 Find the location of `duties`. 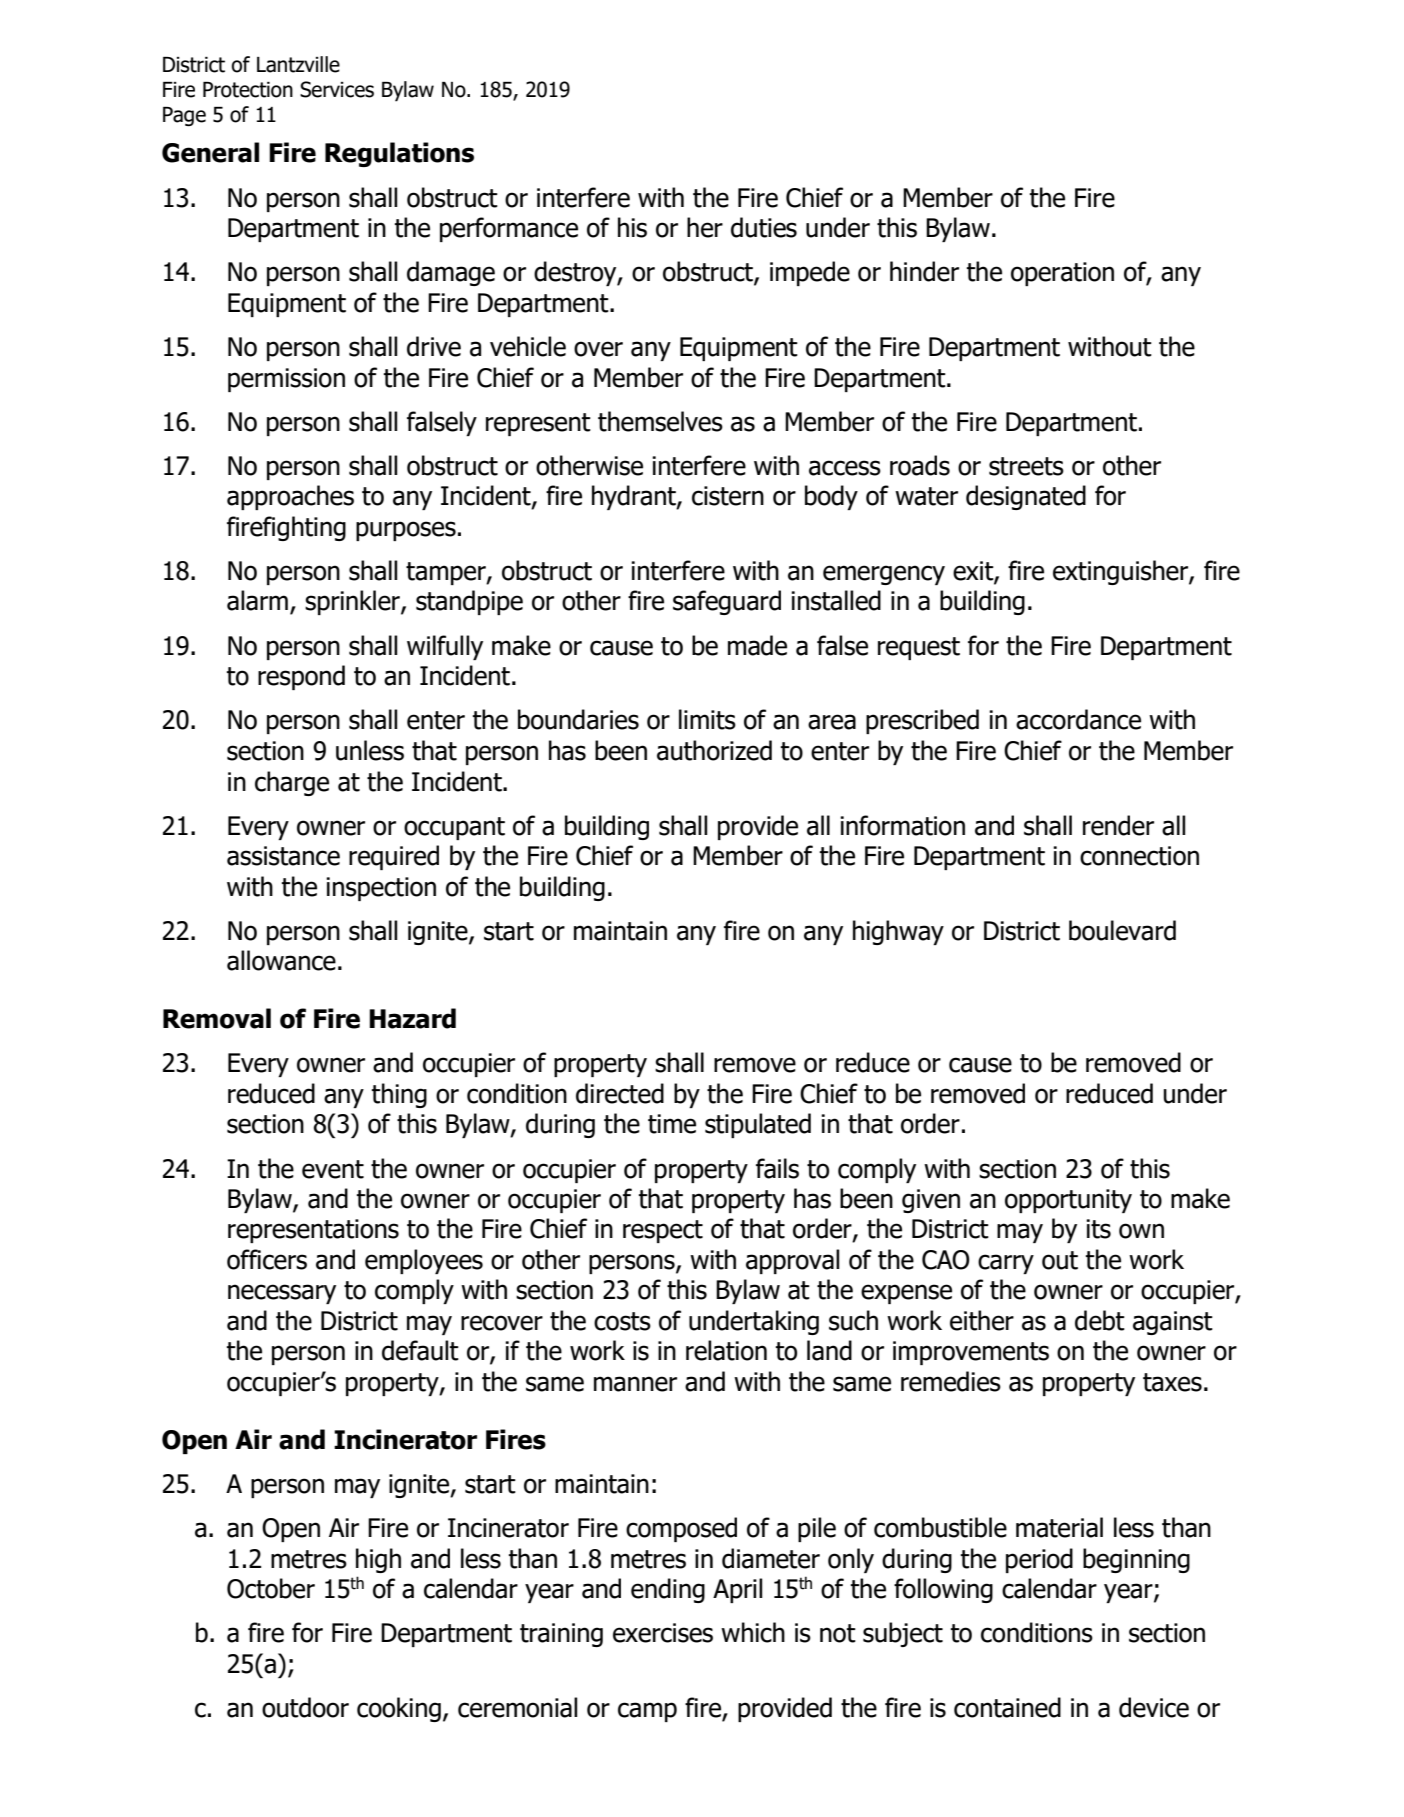

duties is located at coordinates (764, 227).
